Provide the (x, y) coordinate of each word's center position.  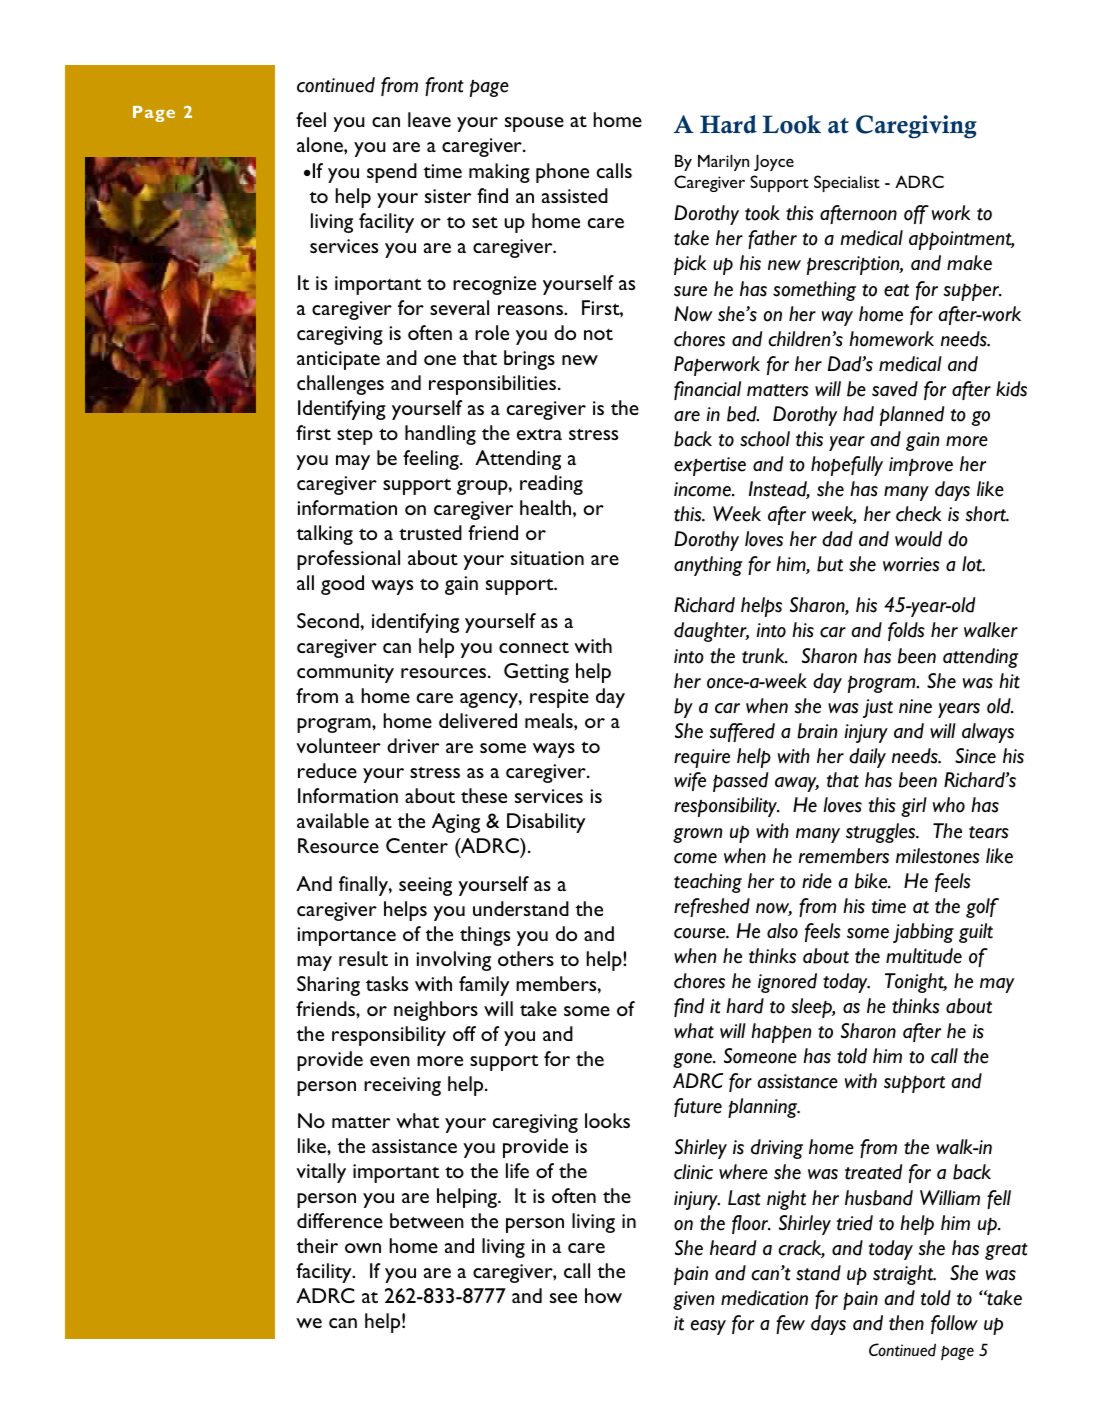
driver (413, 745)
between (427, 1220)
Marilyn (723, 162)
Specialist (847, 183)
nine (915, 706)
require (702, 758)
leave (429, 119)
